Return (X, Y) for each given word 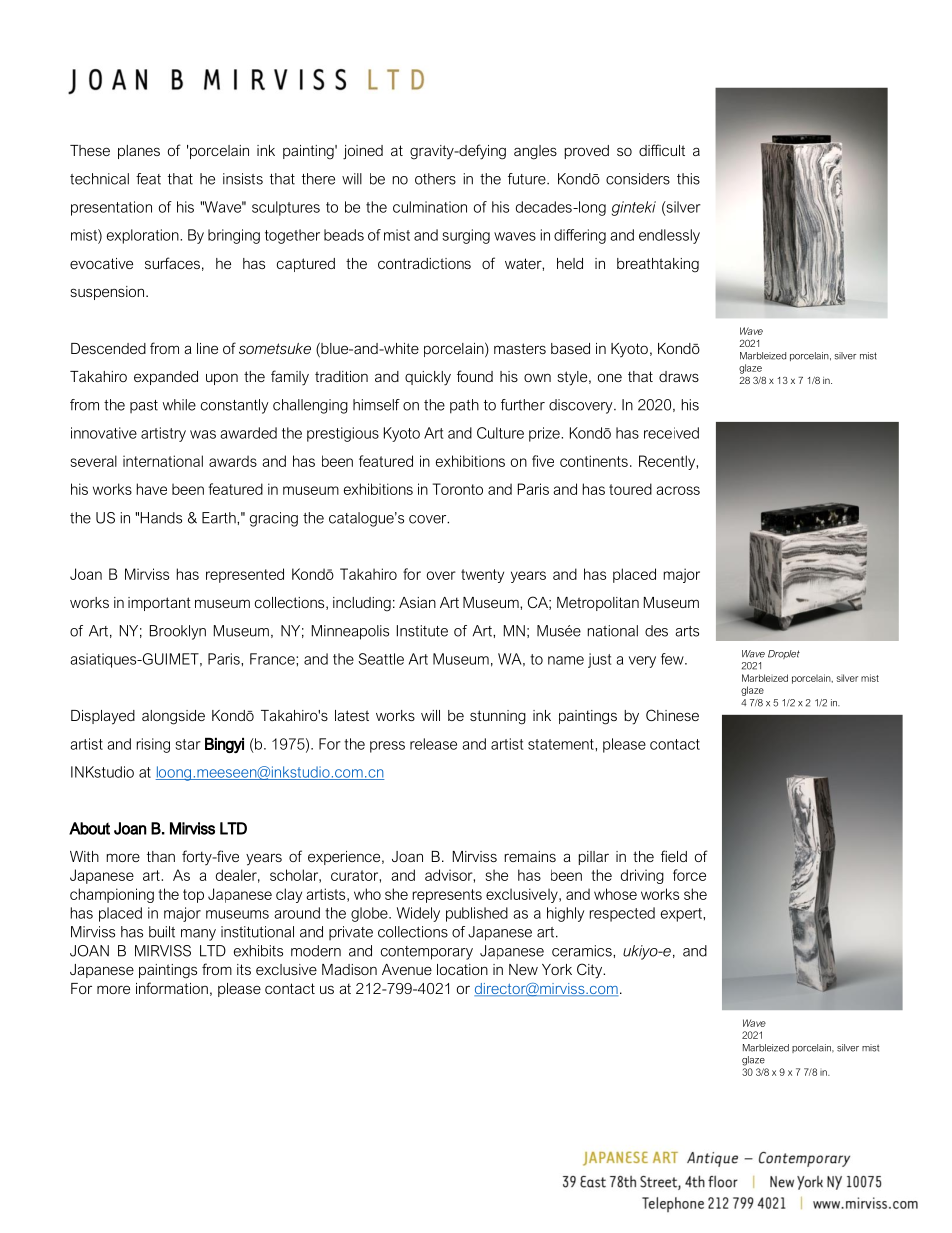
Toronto (457, 489)
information (172, 988)
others (435, 179)
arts (687, 631)
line (207, 348)
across (678, 490)
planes (139, 152)
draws (679, 376)
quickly (428, 378)
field (674, 856)
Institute (422, 631)
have (152, 489)
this (688, 179)
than (161, 856)
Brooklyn (178, 632)
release (433, 744)
